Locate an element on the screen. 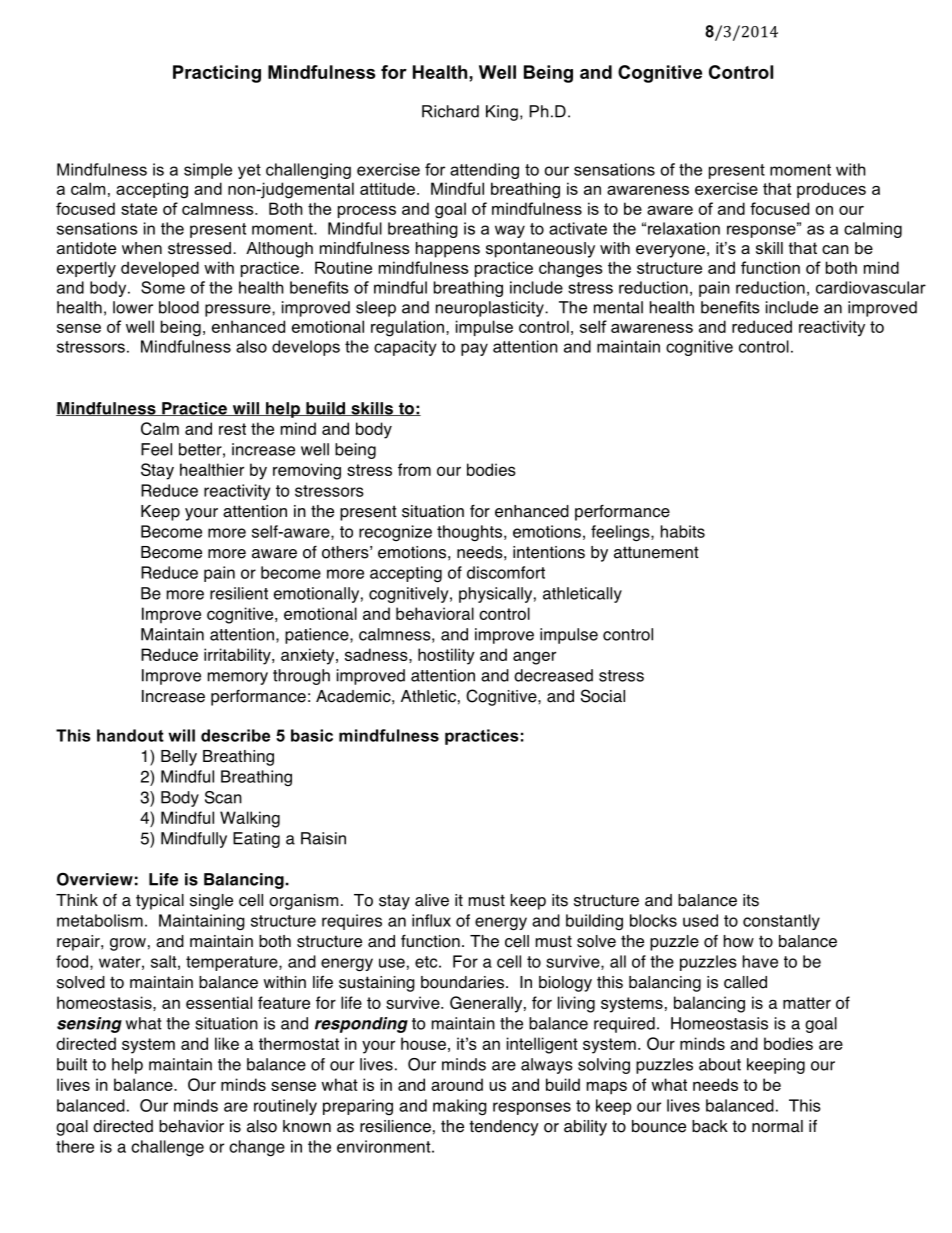 The image size is (952, 1233). neuroplasticity is located at coordinates (491, 309).
